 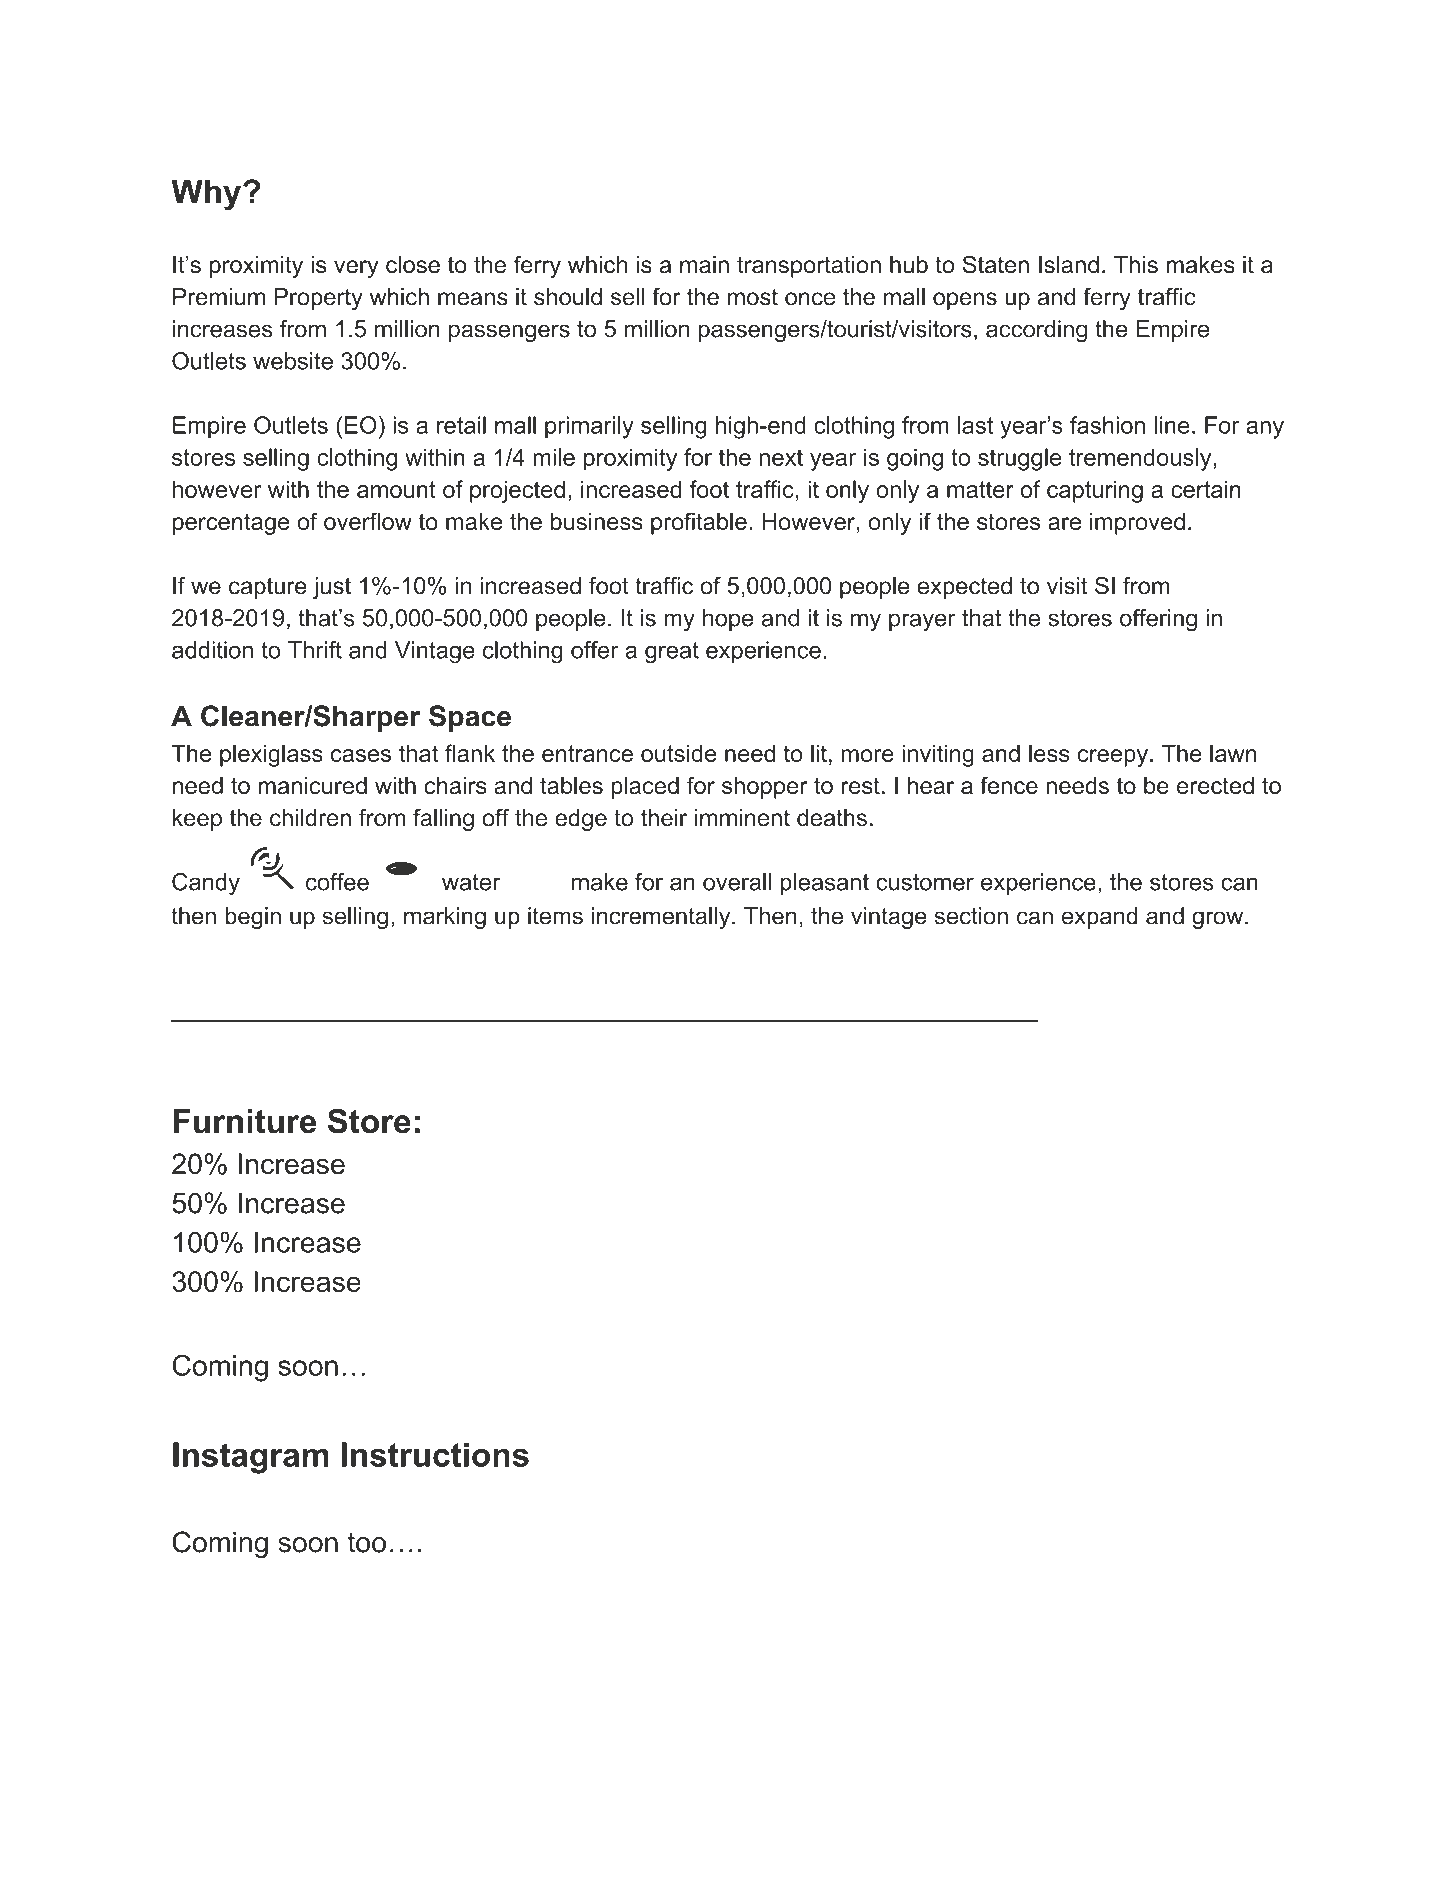 I want to click on Furniture, so click(x=244, y=1121).
